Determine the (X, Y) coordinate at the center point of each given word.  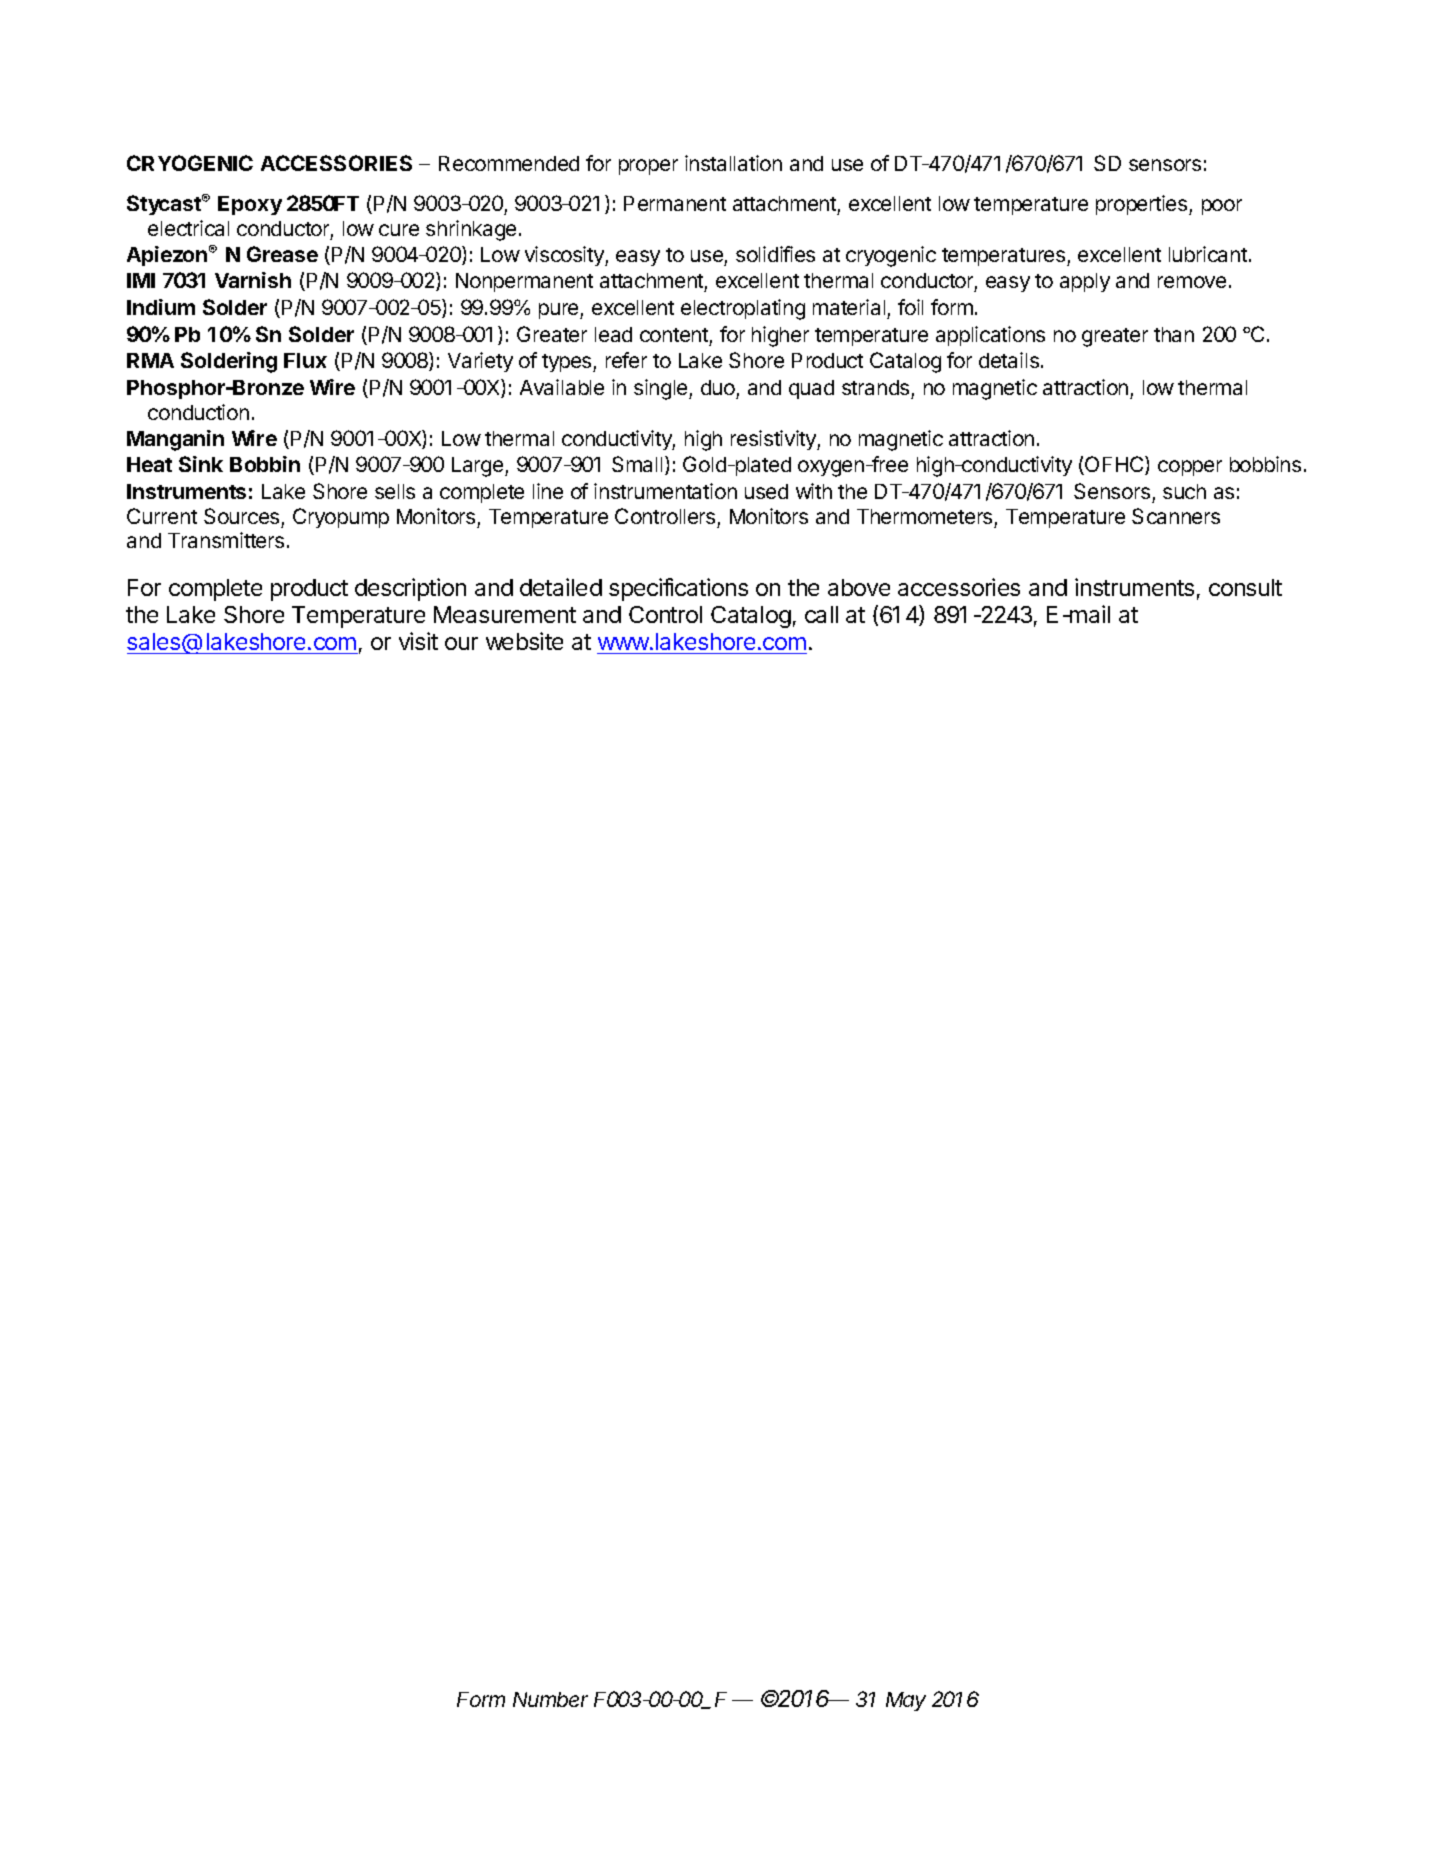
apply (1085, 282)
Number (550, 1699)
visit (418, 641)
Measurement (505, 614)
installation (733, 163)
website (524, 641)
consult (1245, 587)
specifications (678, 589)
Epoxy (250, 205)
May (906, 1701)
